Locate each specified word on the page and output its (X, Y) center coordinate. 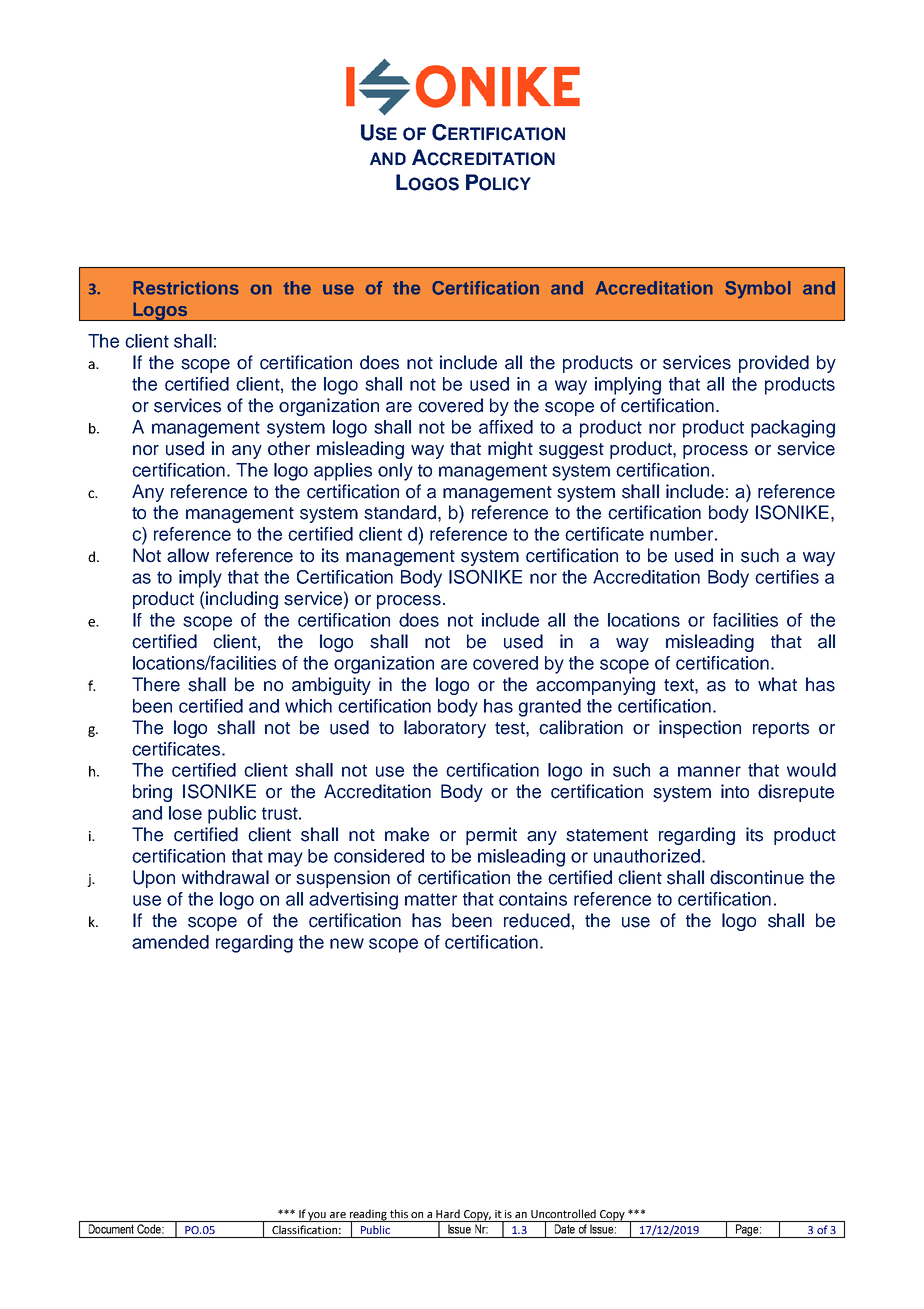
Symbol (758, 290)
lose (185, 813)
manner (709, 771)
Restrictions (186, 288)
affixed (506, 427)
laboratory (445, 729)
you (318, 1217)
